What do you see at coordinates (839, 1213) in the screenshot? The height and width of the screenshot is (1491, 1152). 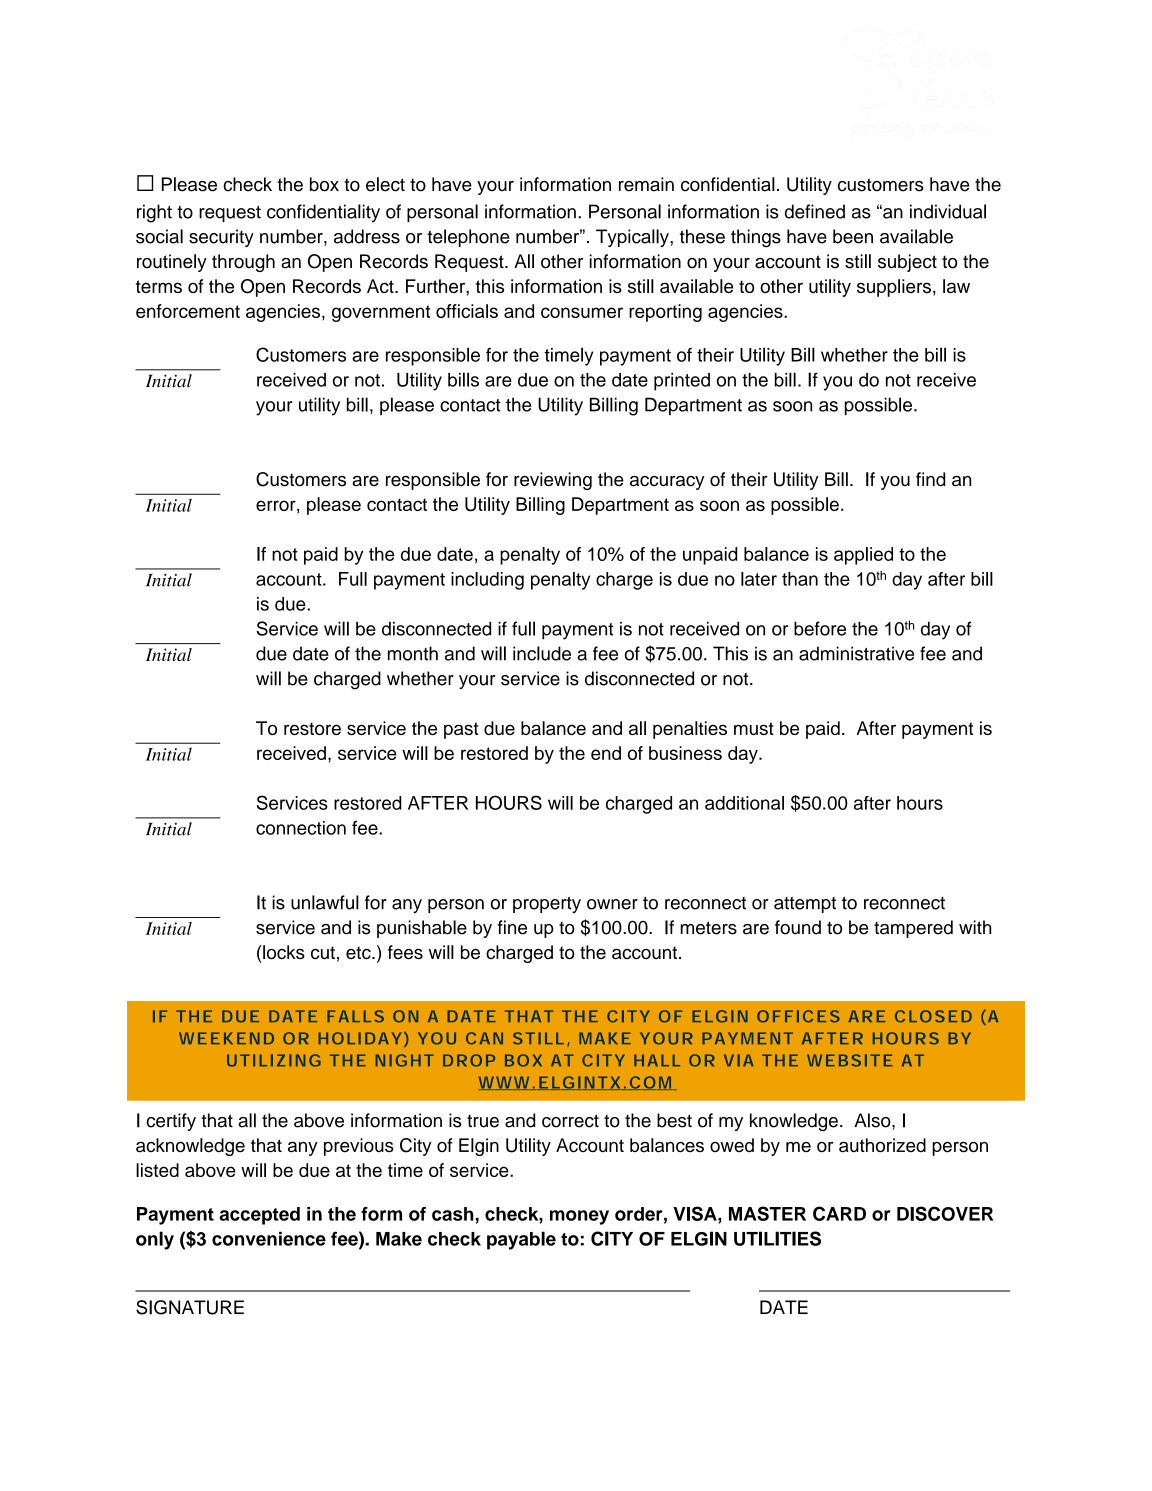 I see `CARD` at bounding box center [839, 1213].
